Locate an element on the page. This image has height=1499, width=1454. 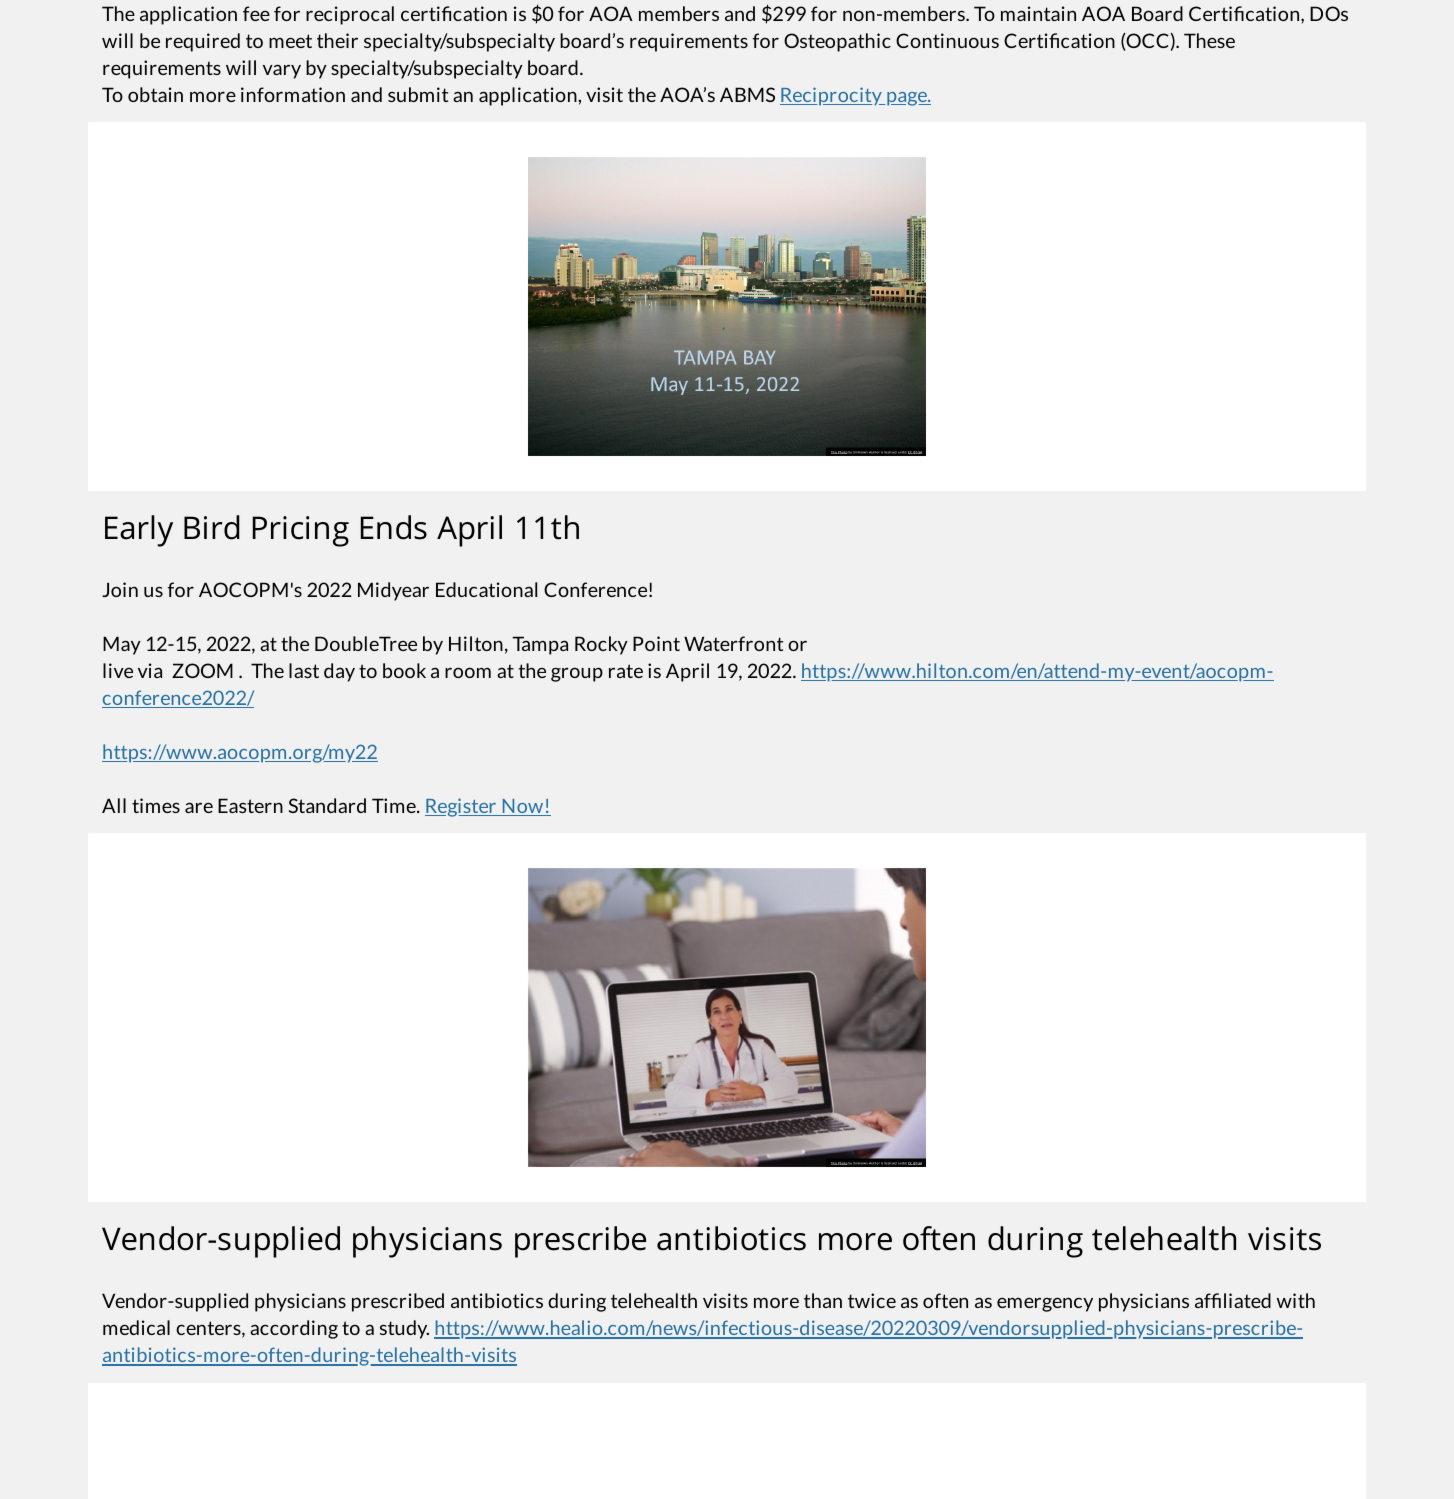
Osteopathic is located at coordinates (837, 42).
